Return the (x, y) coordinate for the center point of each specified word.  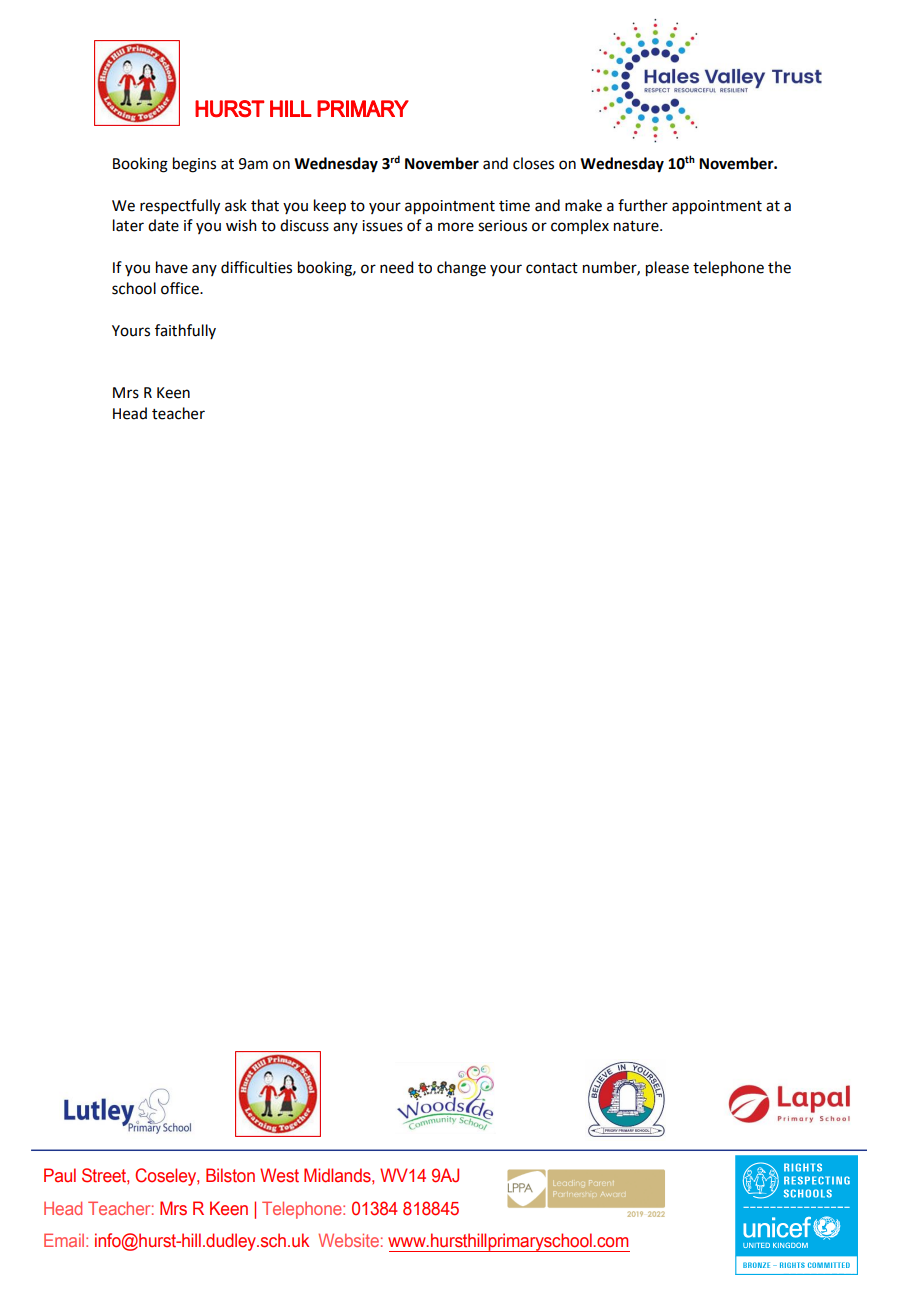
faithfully (185, 331)
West (279, 1175)
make (583, 205)
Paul (60, 1175)
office (181, 288)
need (396, 267)
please (667, 269)
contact (552, 268)
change (461, 269)
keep (330, 207)
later (128, 225)
